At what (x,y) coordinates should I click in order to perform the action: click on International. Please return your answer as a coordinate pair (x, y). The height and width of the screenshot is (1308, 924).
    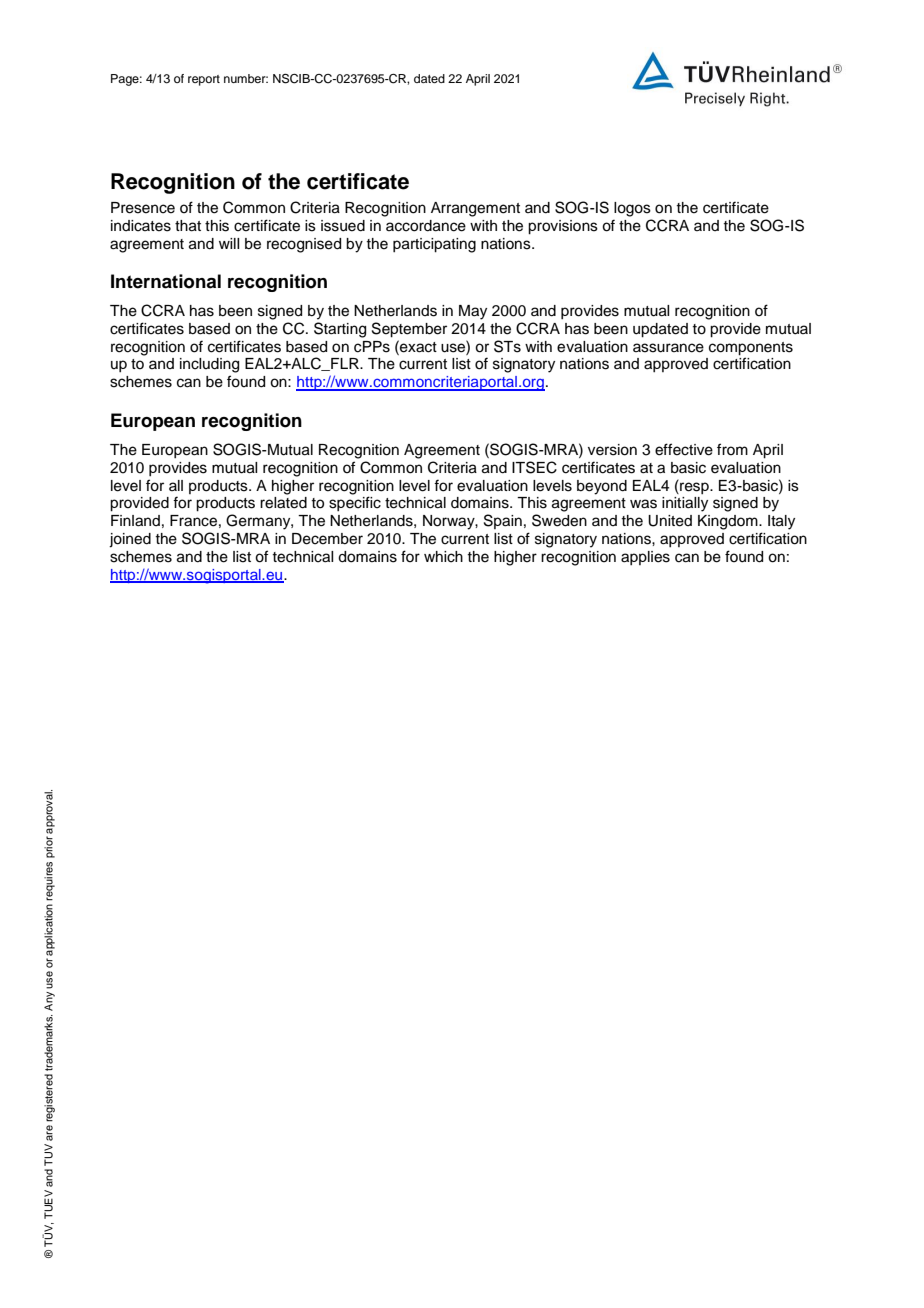
    Looking at the image, I should click on (166, 281).
